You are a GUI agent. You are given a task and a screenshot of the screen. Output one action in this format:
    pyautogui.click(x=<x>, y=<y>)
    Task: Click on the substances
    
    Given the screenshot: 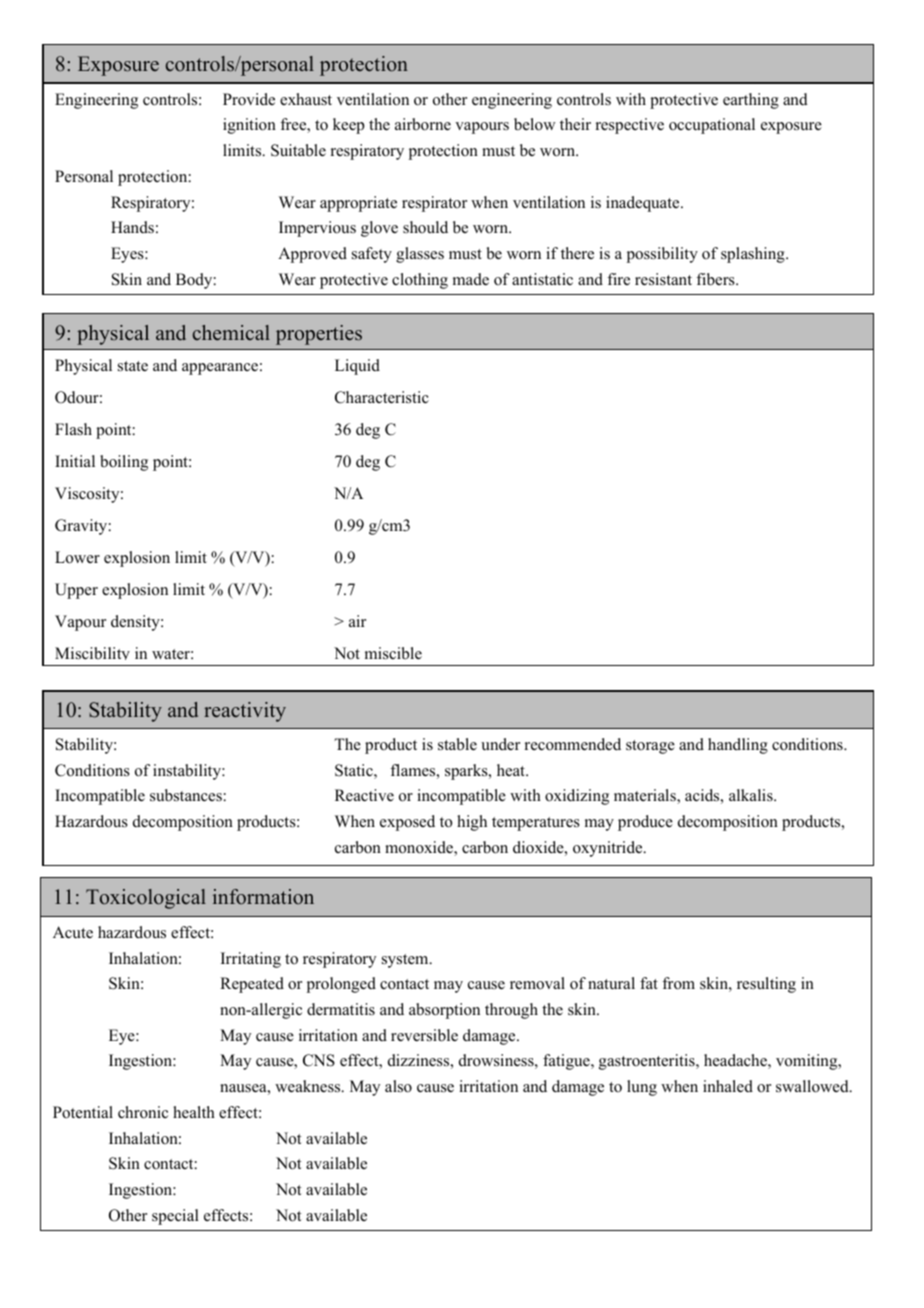 What is the action you would take?
    pyautogui.click(x=186, y=795)
